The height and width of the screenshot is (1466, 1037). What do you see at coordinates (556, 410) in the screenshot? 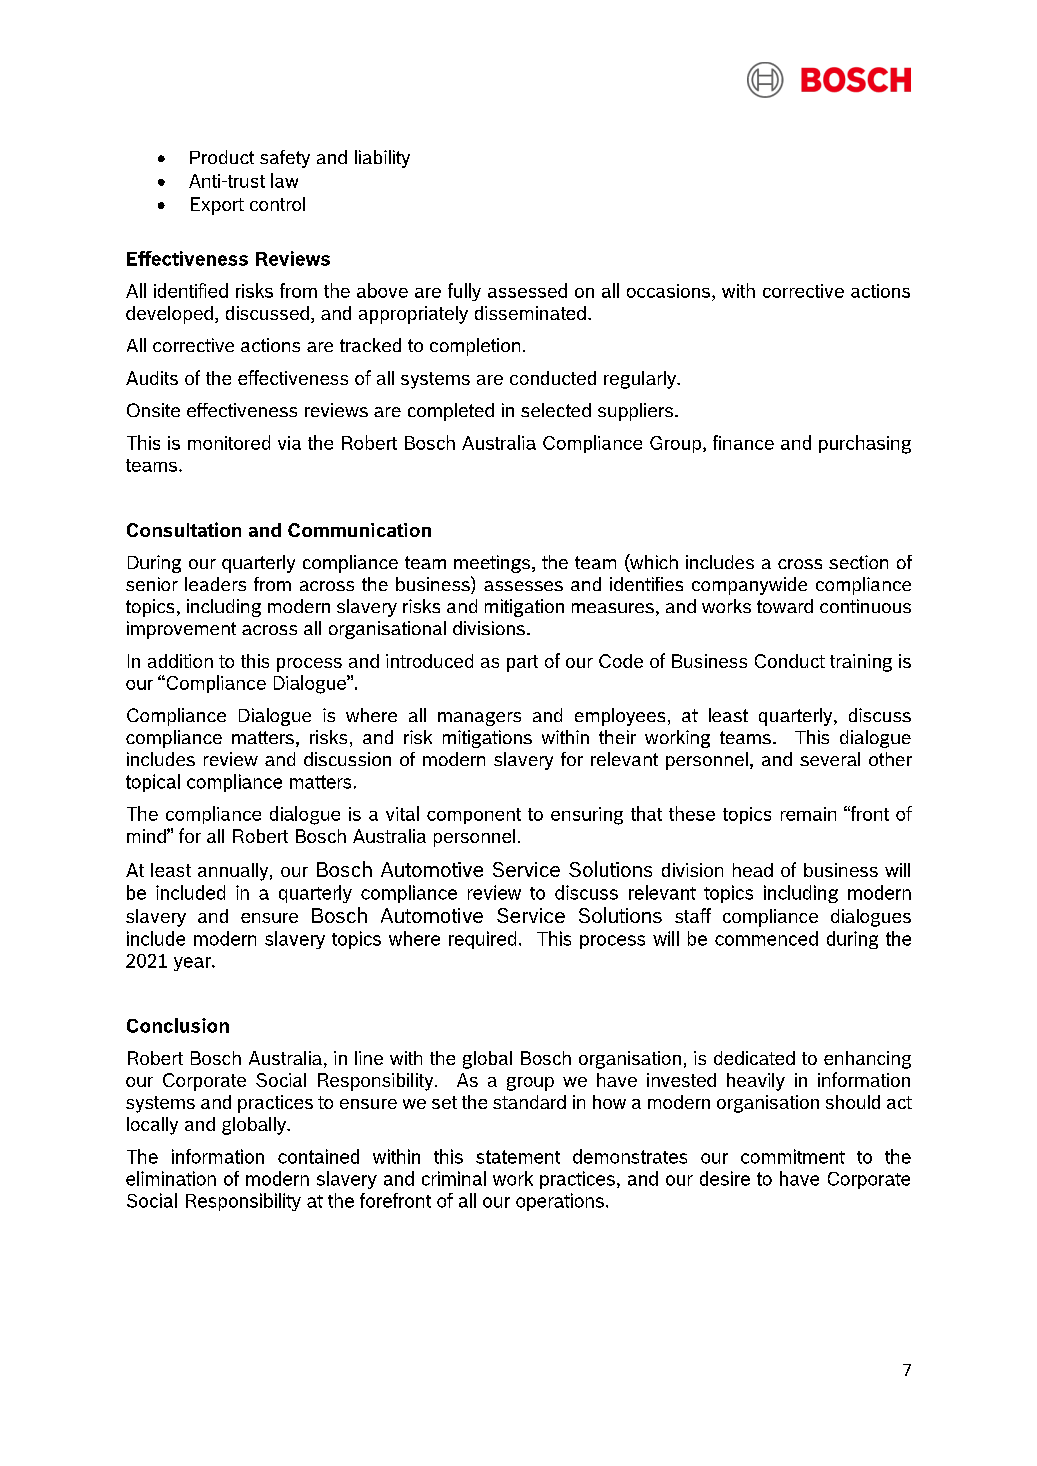
I see `selected` at bounding box center [556, 410].
